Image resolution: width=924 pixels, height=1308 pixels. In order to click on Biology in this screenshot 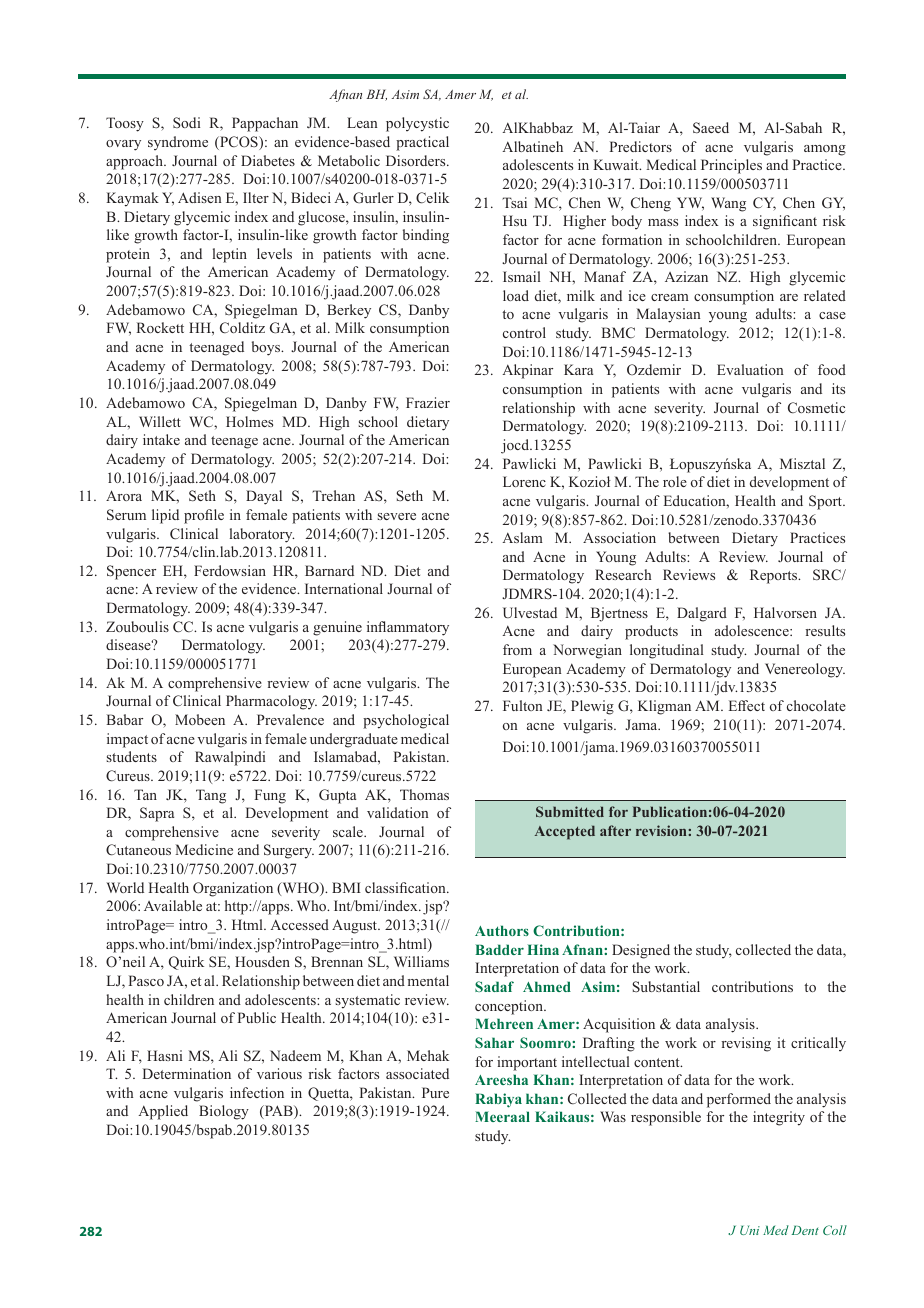, I will do `click(224, 1112)`.
